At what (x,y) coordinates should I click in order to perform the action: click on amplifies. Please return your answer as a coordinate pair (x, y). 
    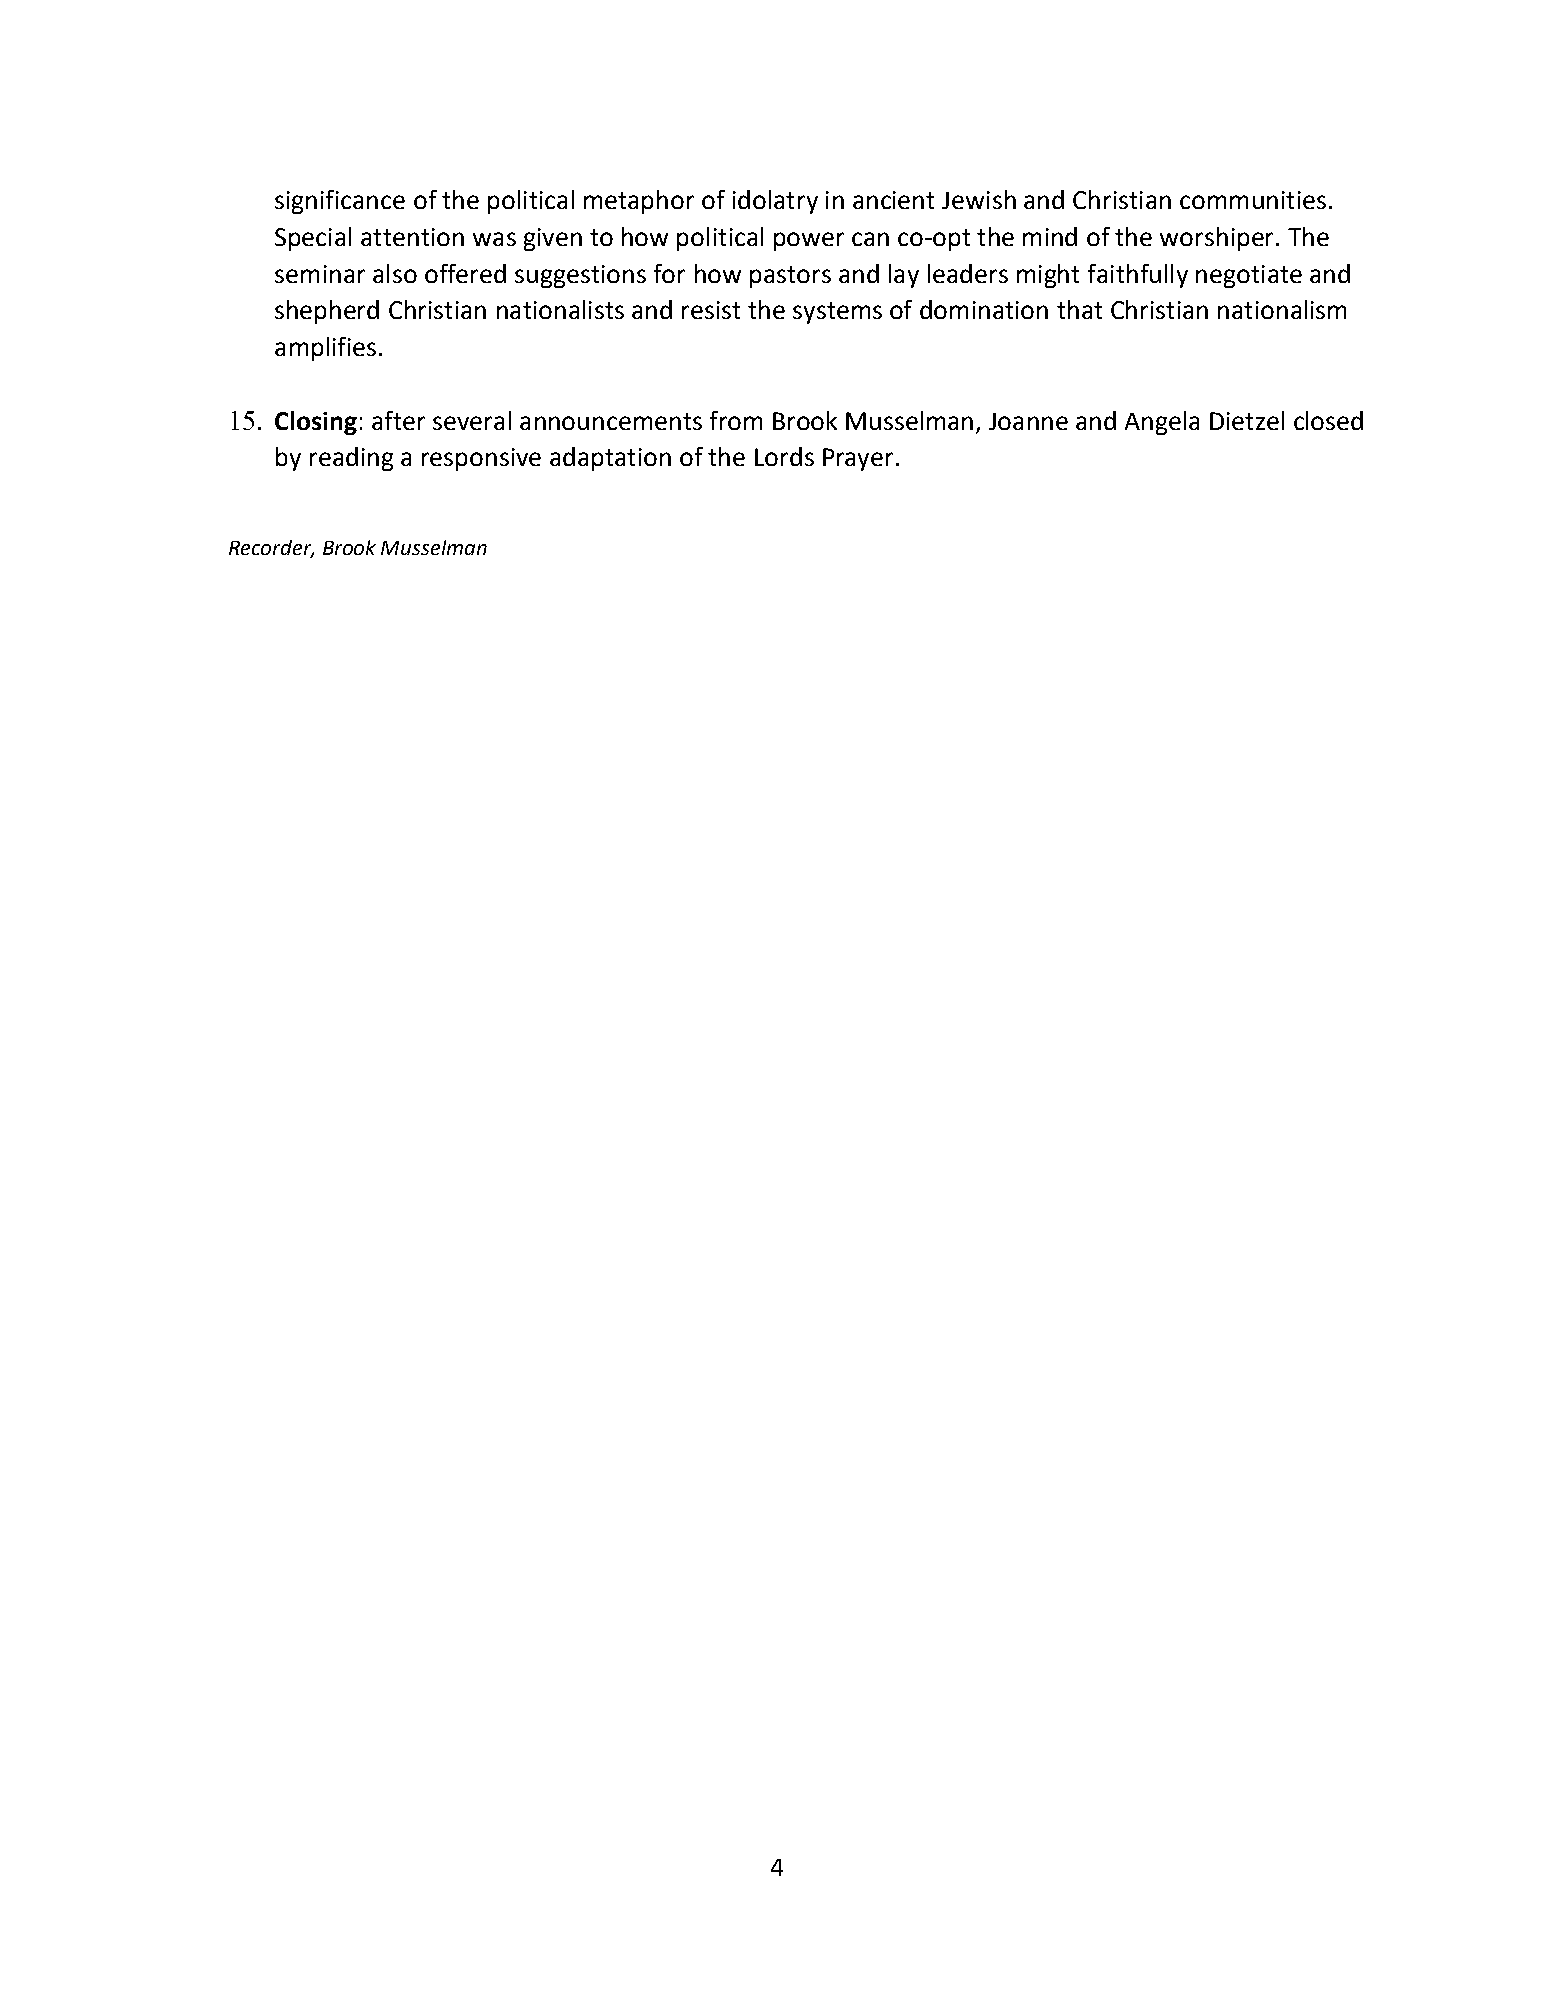
    Looking at the image, I should click on (325, 349).
